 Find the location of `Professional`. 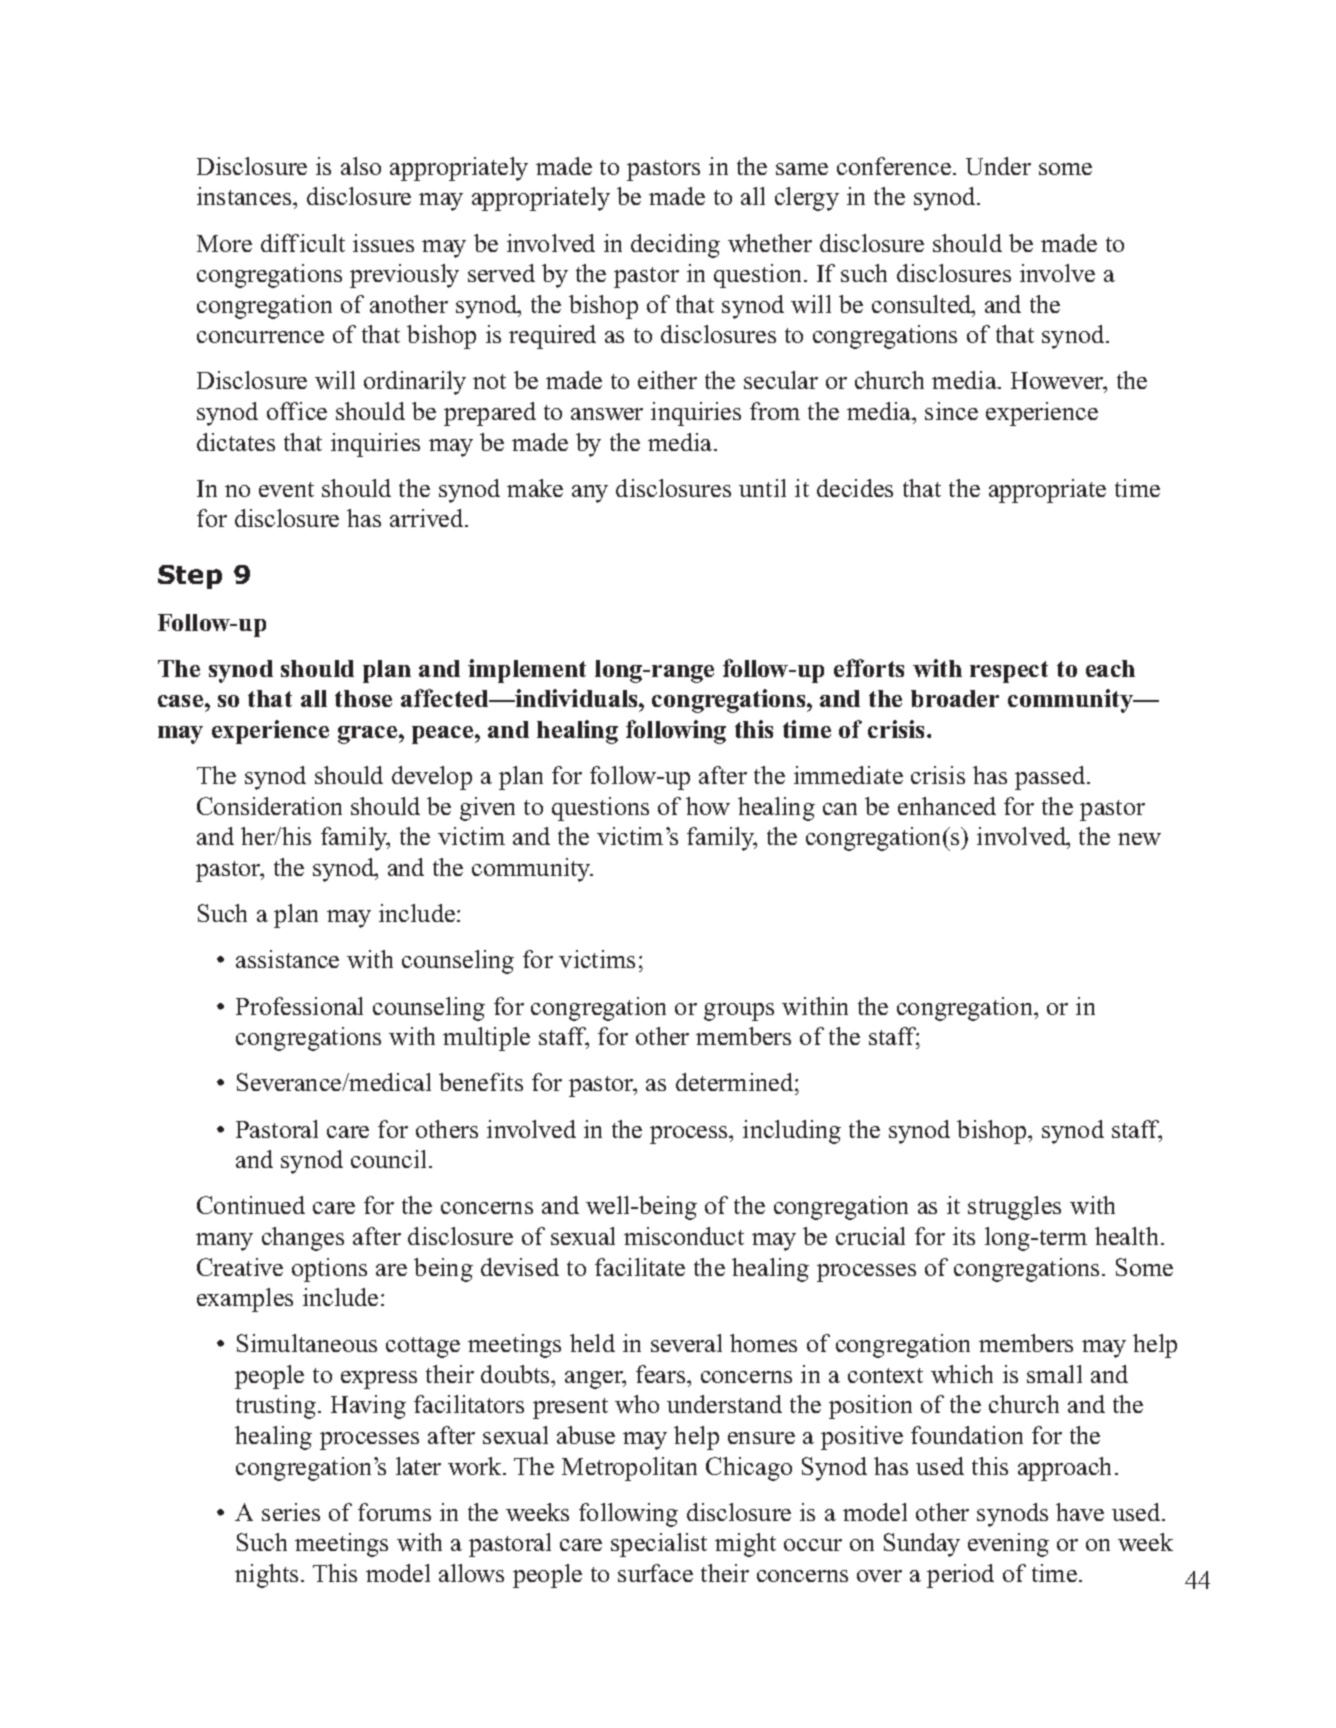

Professional is located at coordinates (299, 1006).
